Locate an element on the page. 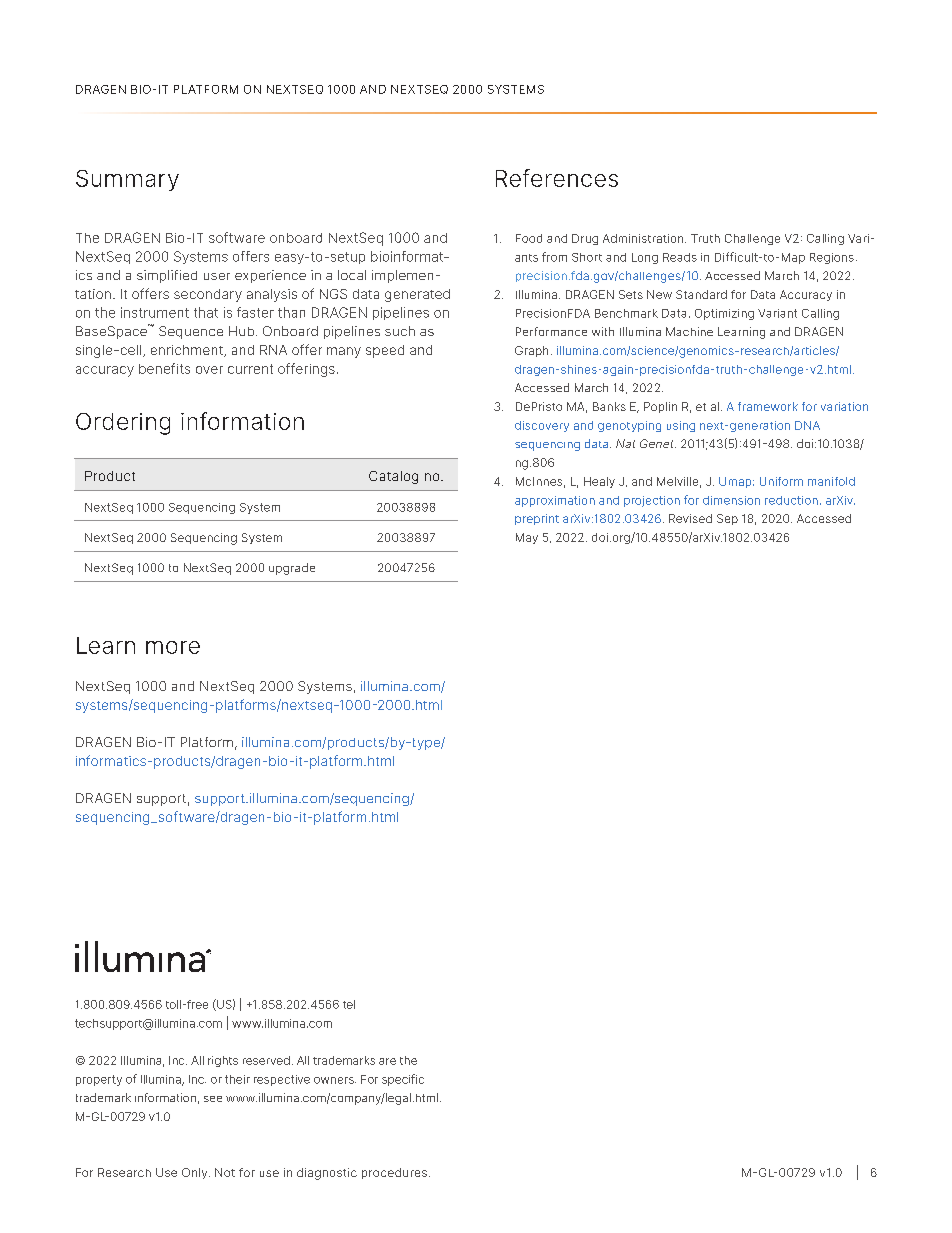  specific is located at coordinates (403, 1080).
